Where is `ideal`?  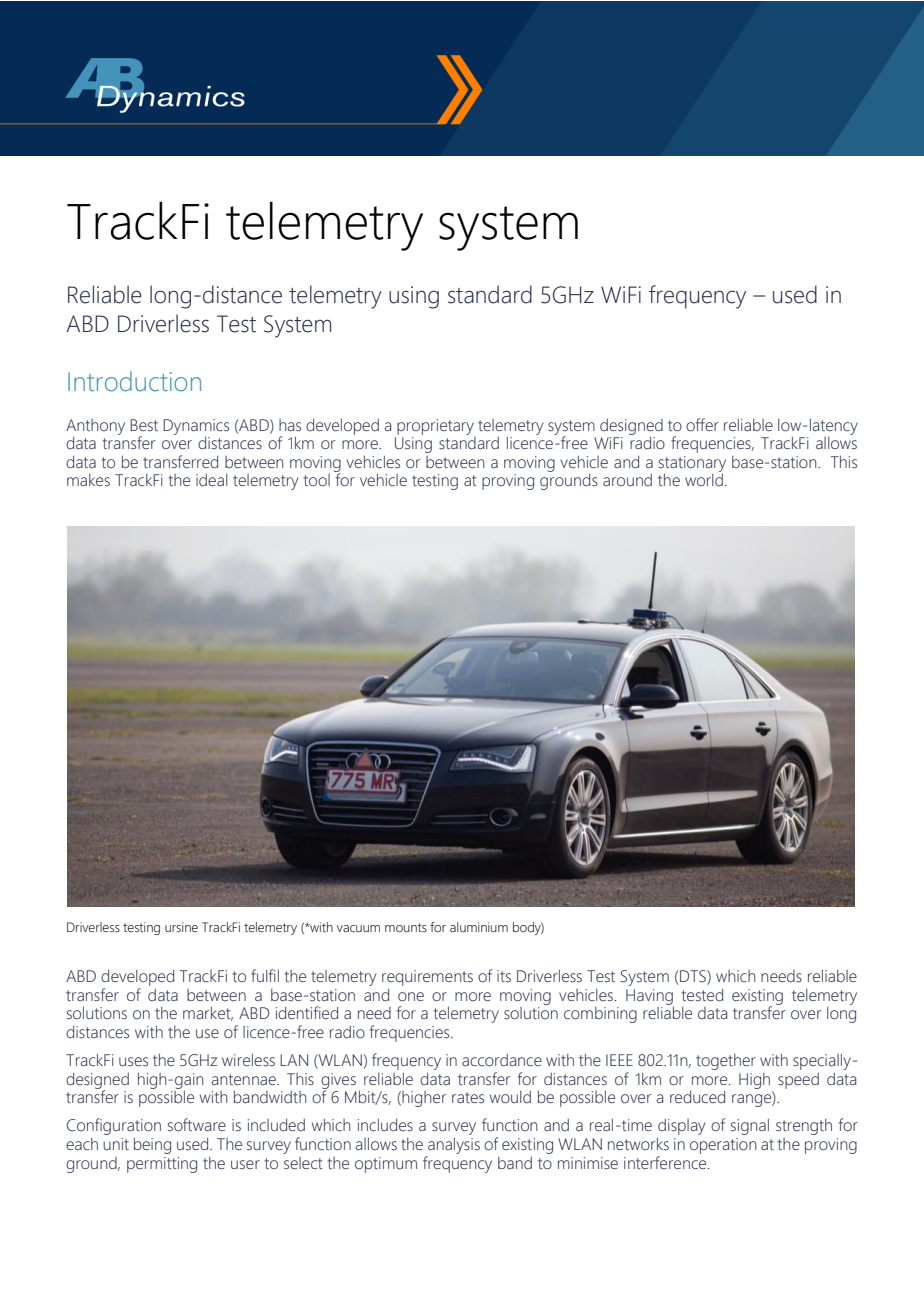
ideal is located at coordinates (211, 480).
